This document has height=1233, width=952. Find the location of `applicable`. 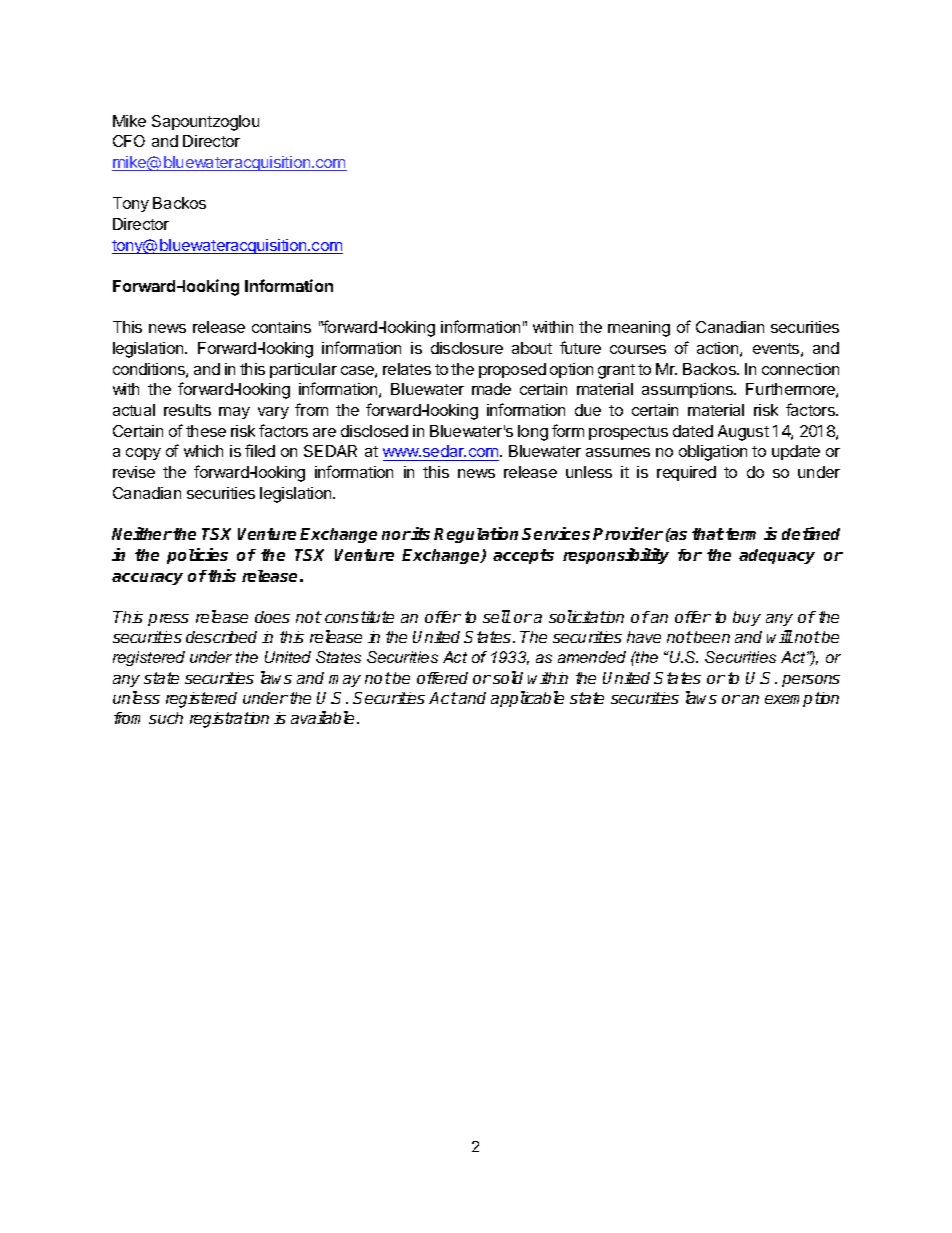

applicable is located at coordinates (527, 699).
